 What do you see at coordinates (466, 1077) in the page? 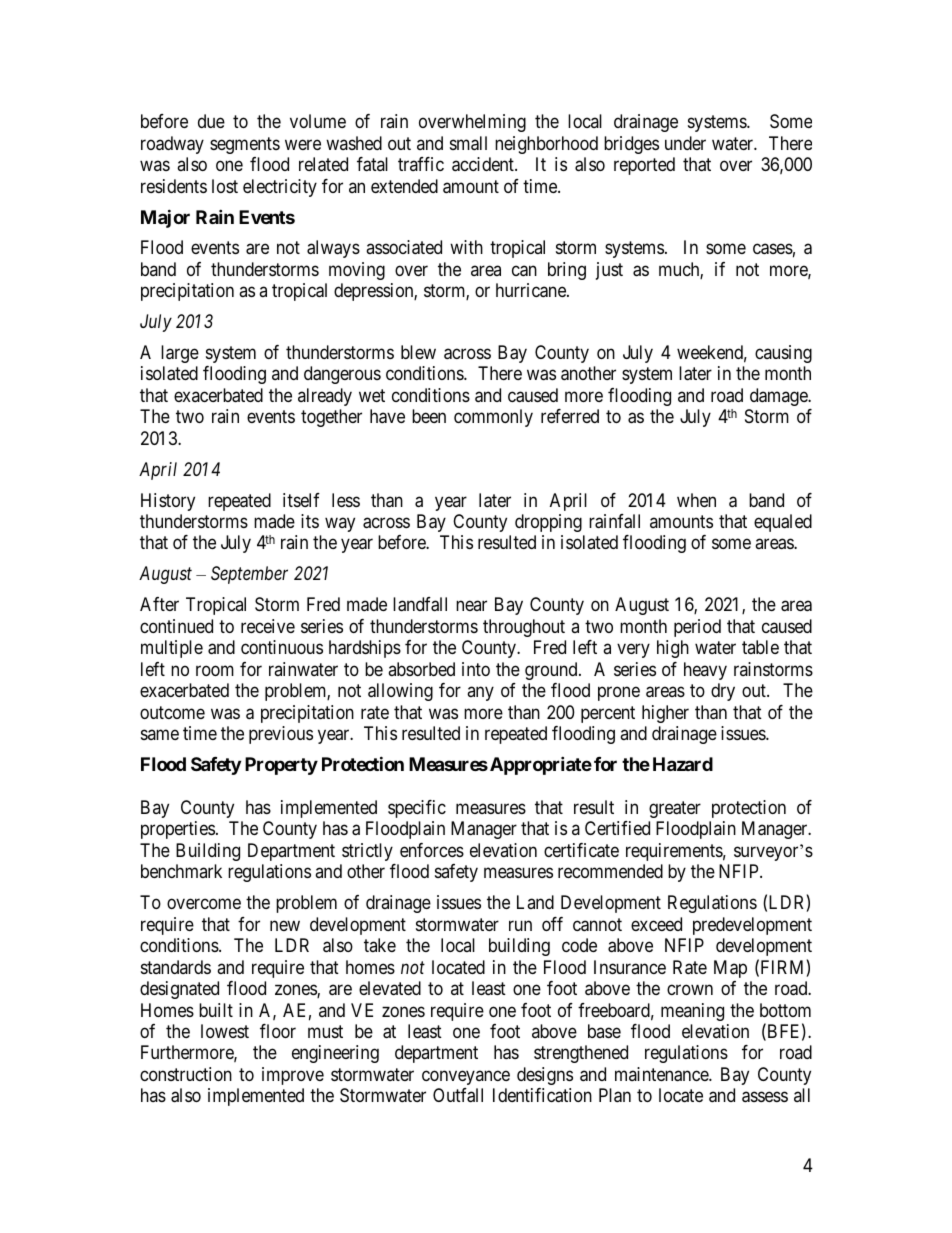
I see `conveyance` at bounding box center [466, 1077].
